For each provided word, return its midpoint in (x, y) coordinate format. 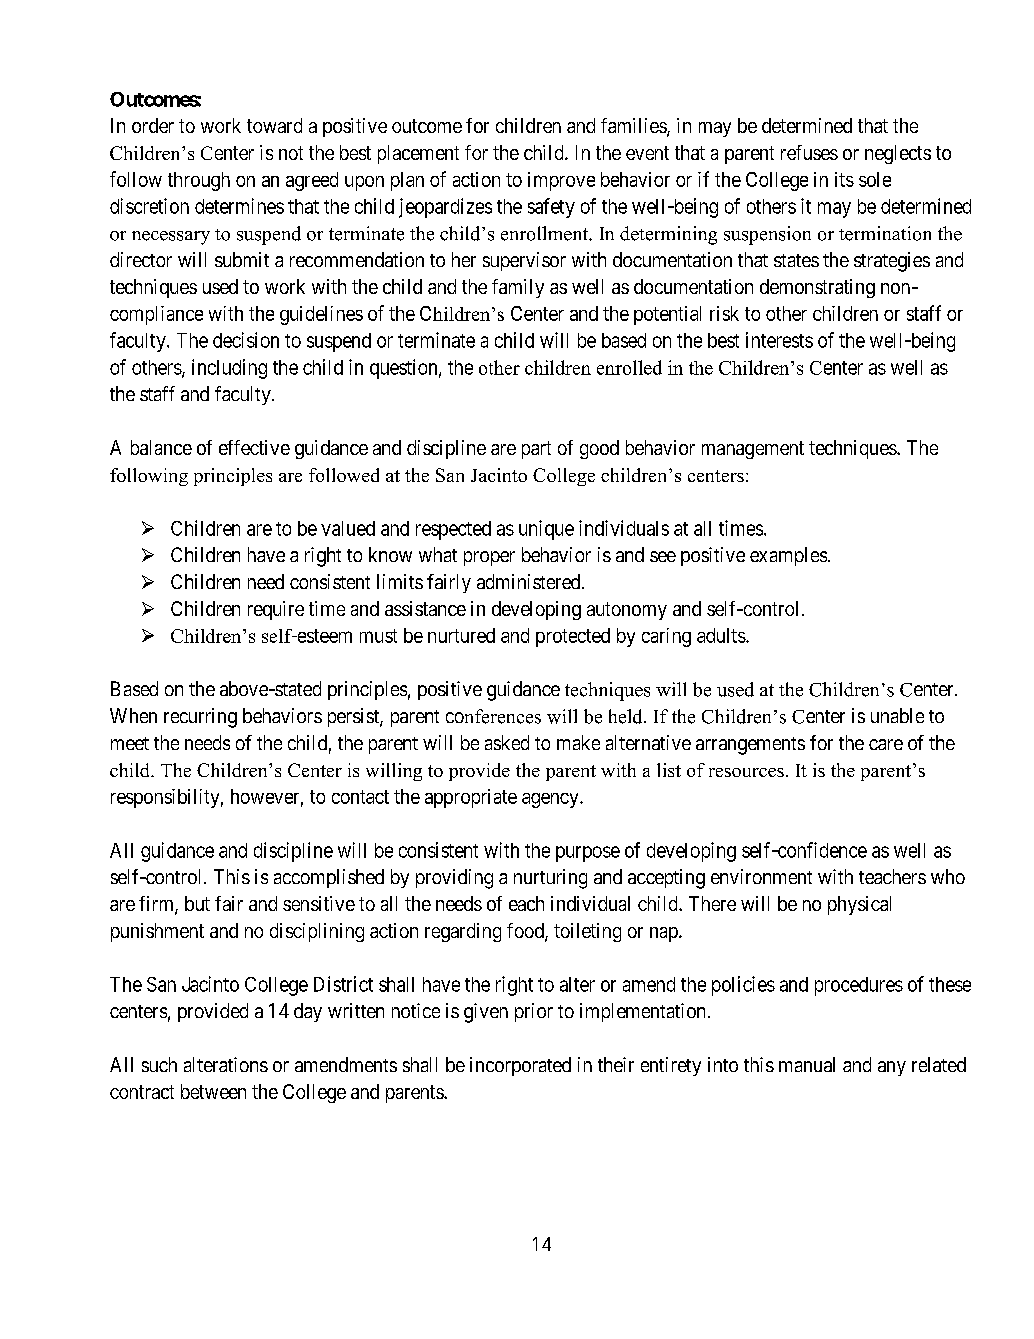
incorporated (520, 1066)
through (199, 181)
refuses (809, 152)
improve (561, 181)
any (892, 1068)
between (213, 1091)
